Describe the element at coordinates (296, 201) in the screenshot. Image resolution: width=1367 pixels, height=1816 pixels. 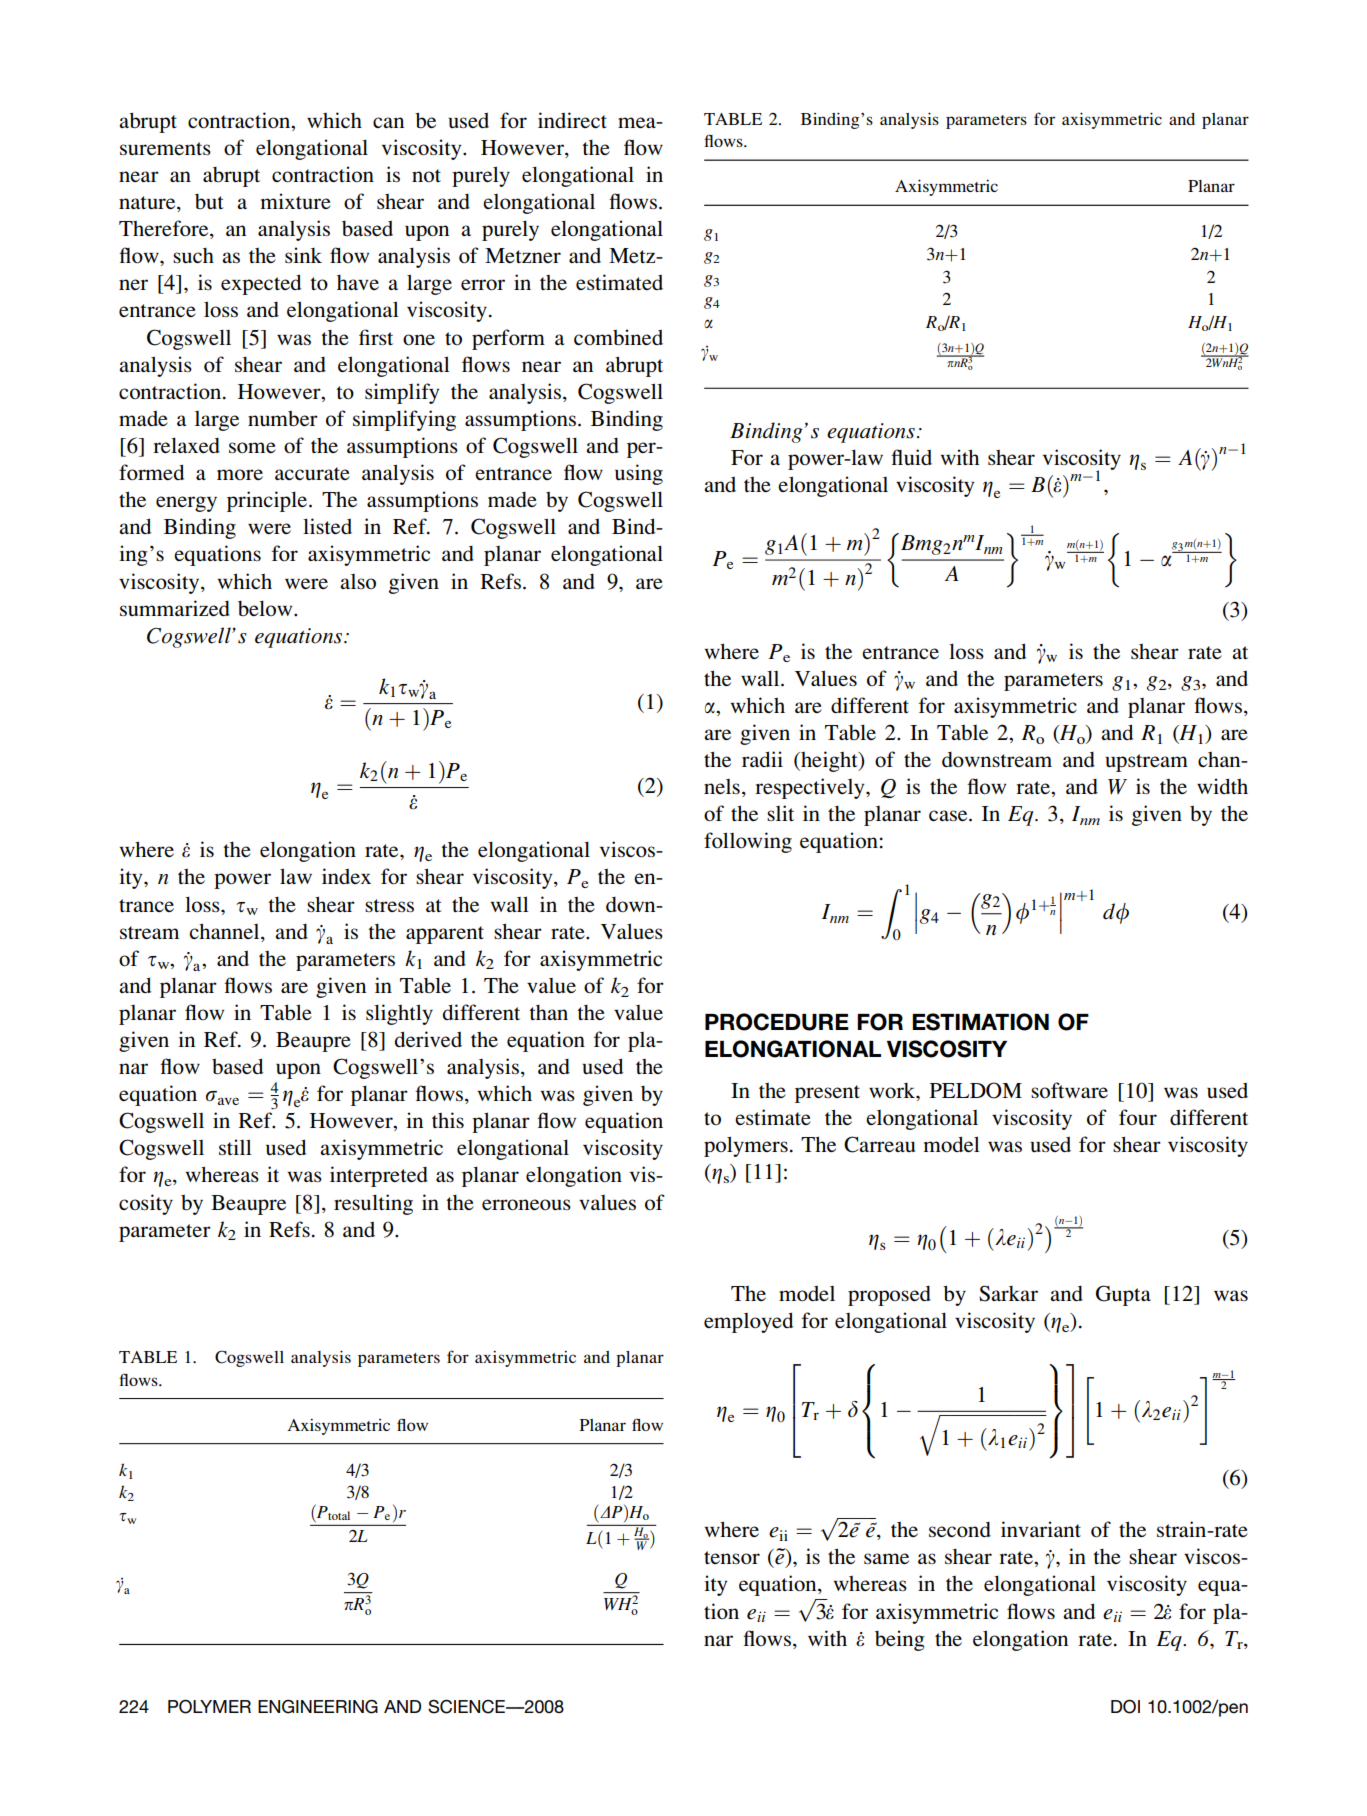
I see `mixture` at that location.
